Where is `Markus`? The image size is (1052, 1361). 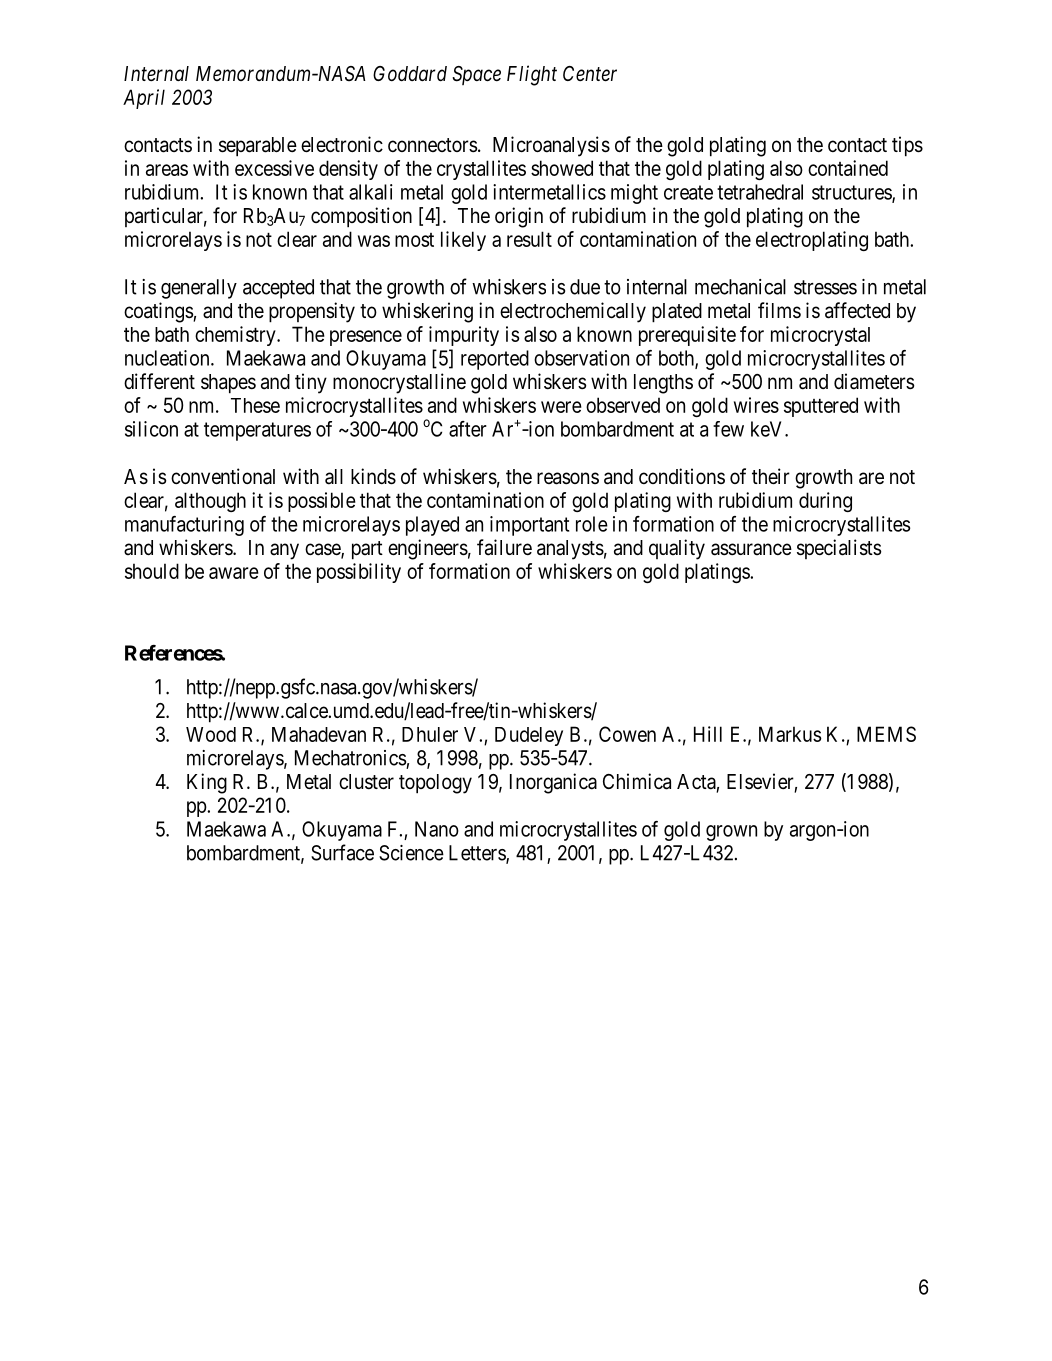
Markus is located at coordinates (790, 734).
